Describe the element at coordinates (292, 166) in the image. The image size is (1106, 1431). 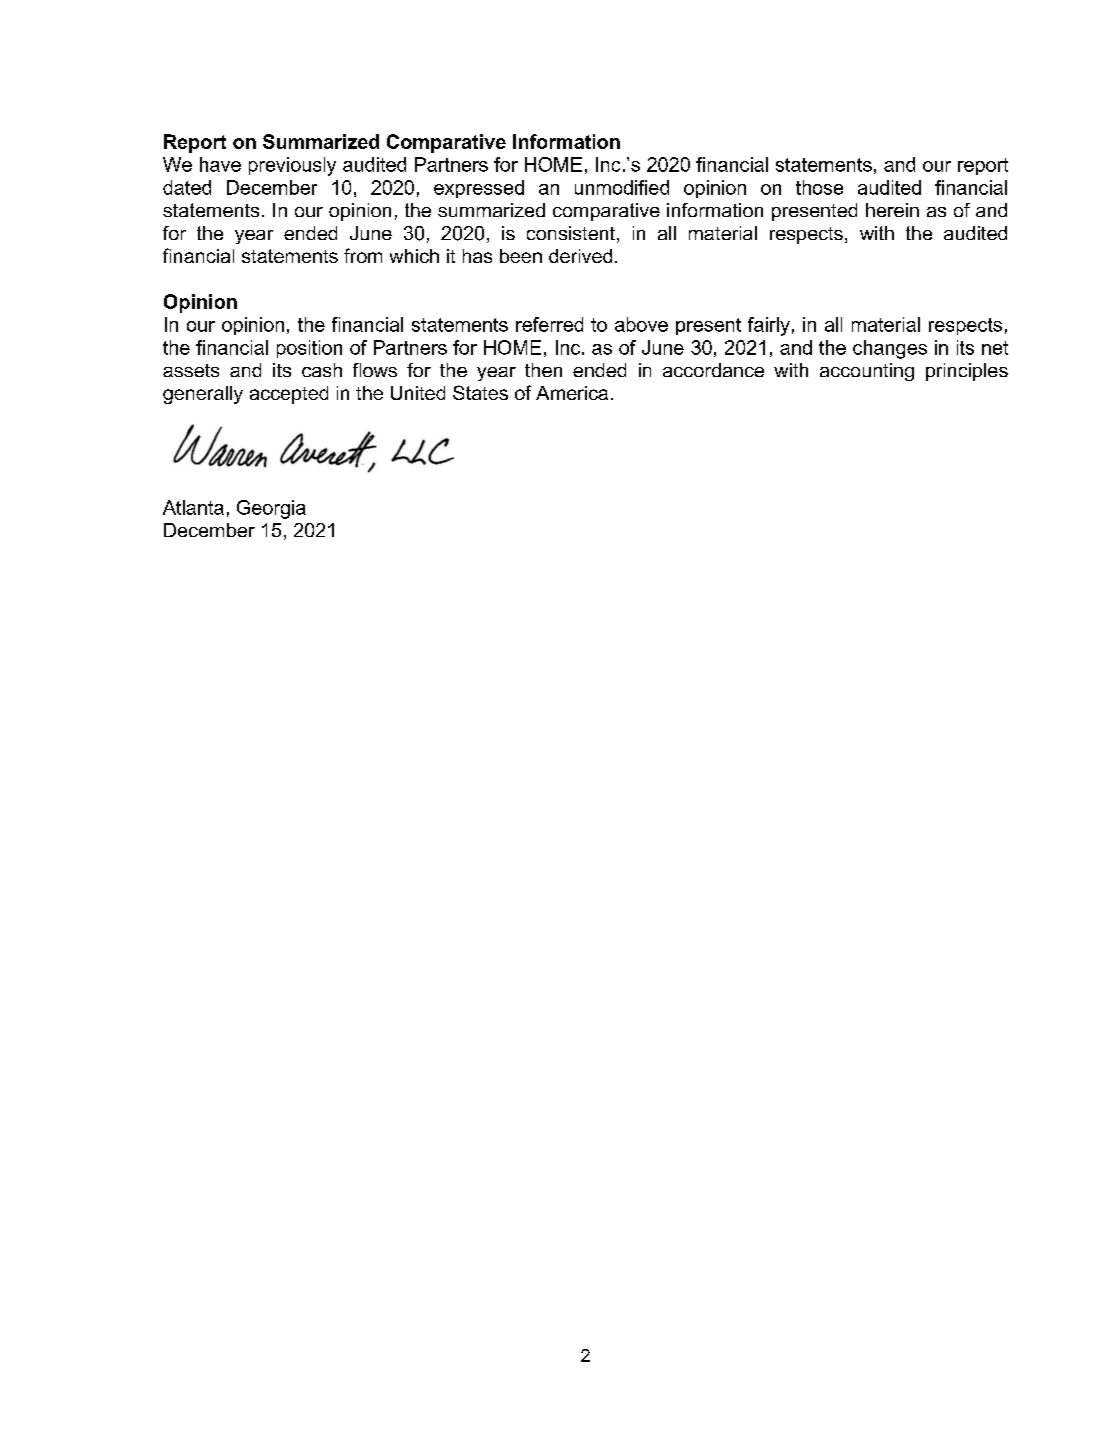
I see `previously` at that location.
